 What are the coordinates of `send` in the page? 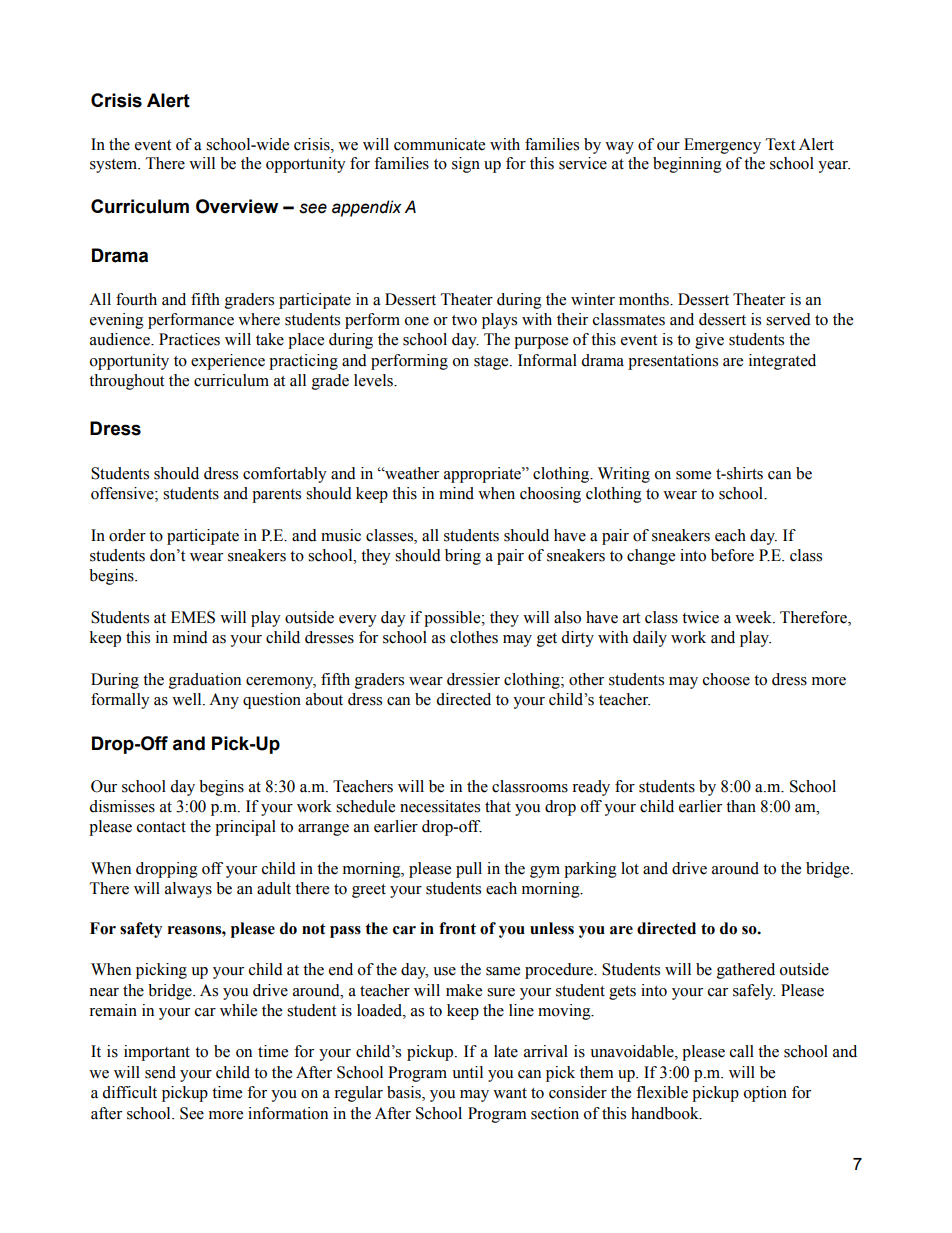 It's located at (160, 1072).
